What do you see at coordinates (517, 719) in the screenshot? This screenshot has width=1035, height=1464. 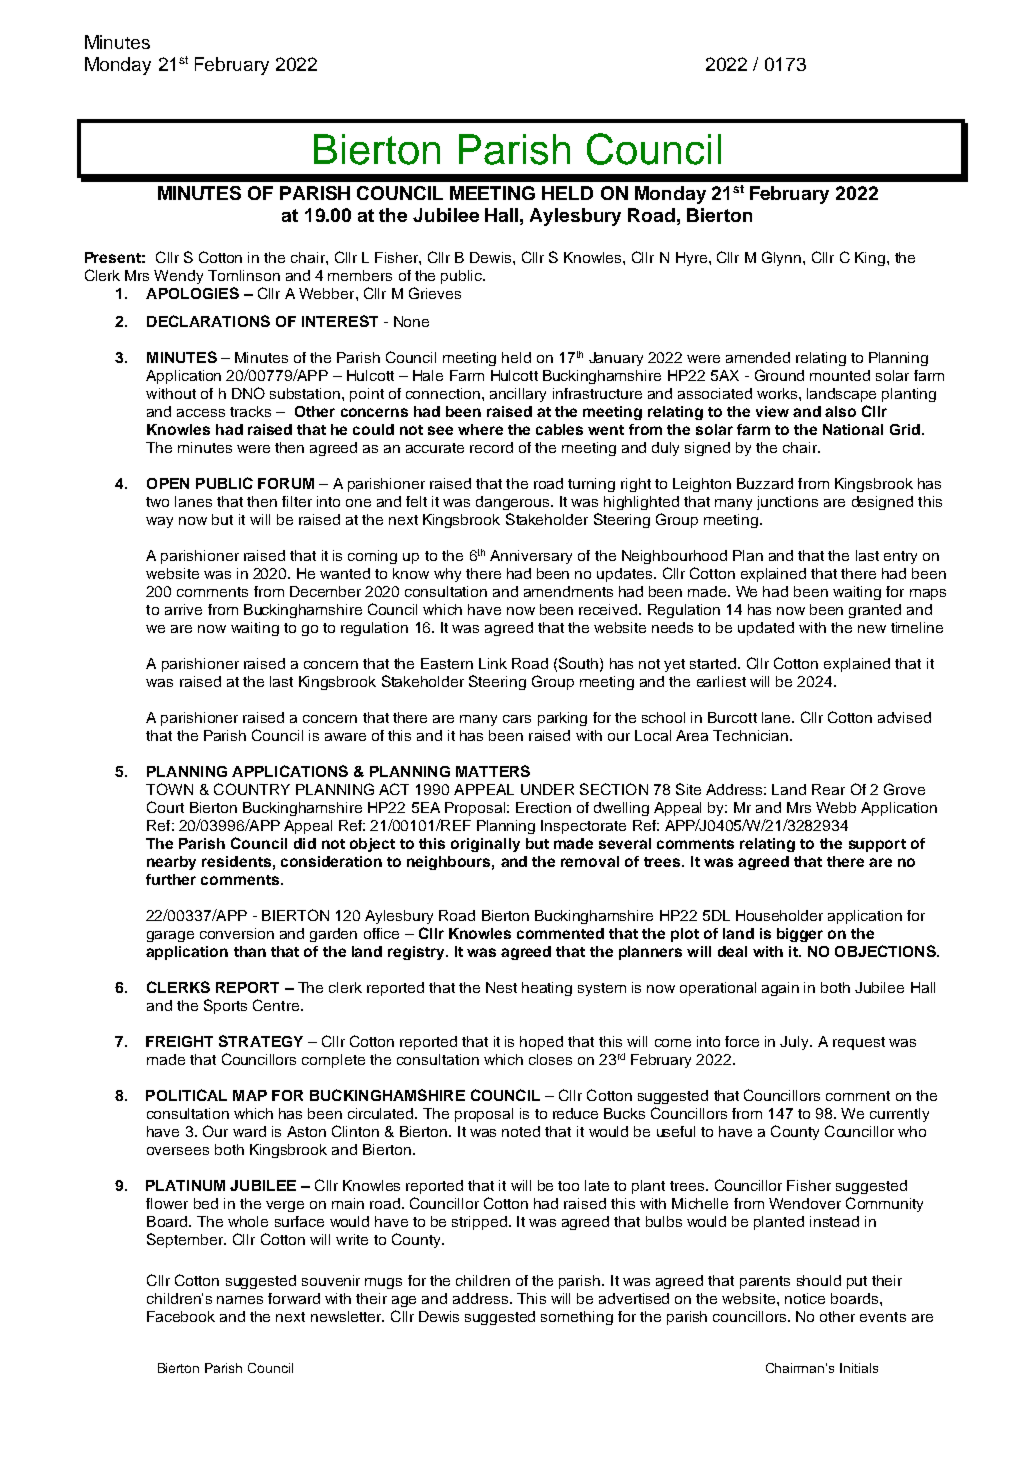 I see `cars` at bounding box center [517, 719].
